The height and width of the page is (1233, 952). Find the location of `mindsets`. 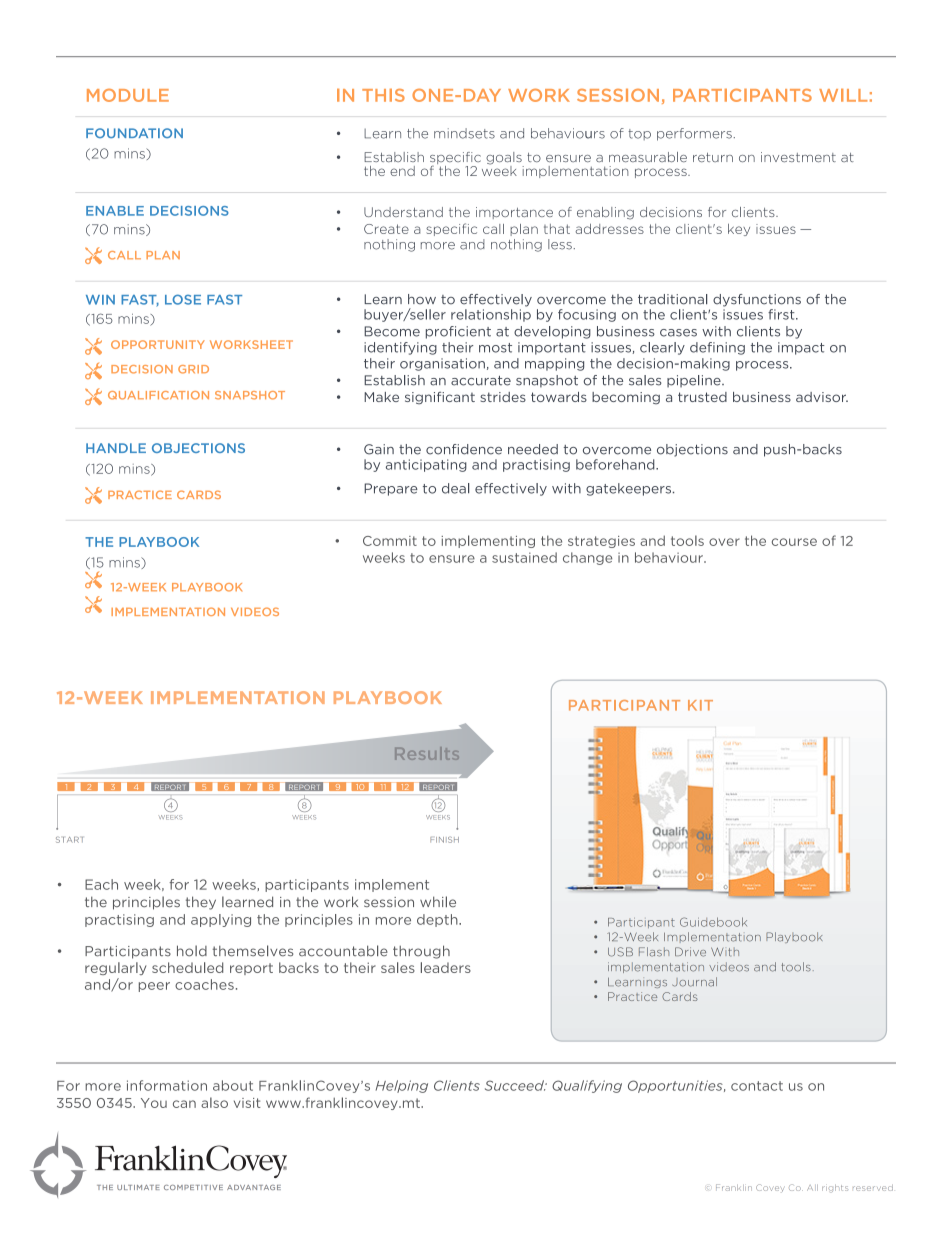

mindsets is located at coordinates (464, 133).
